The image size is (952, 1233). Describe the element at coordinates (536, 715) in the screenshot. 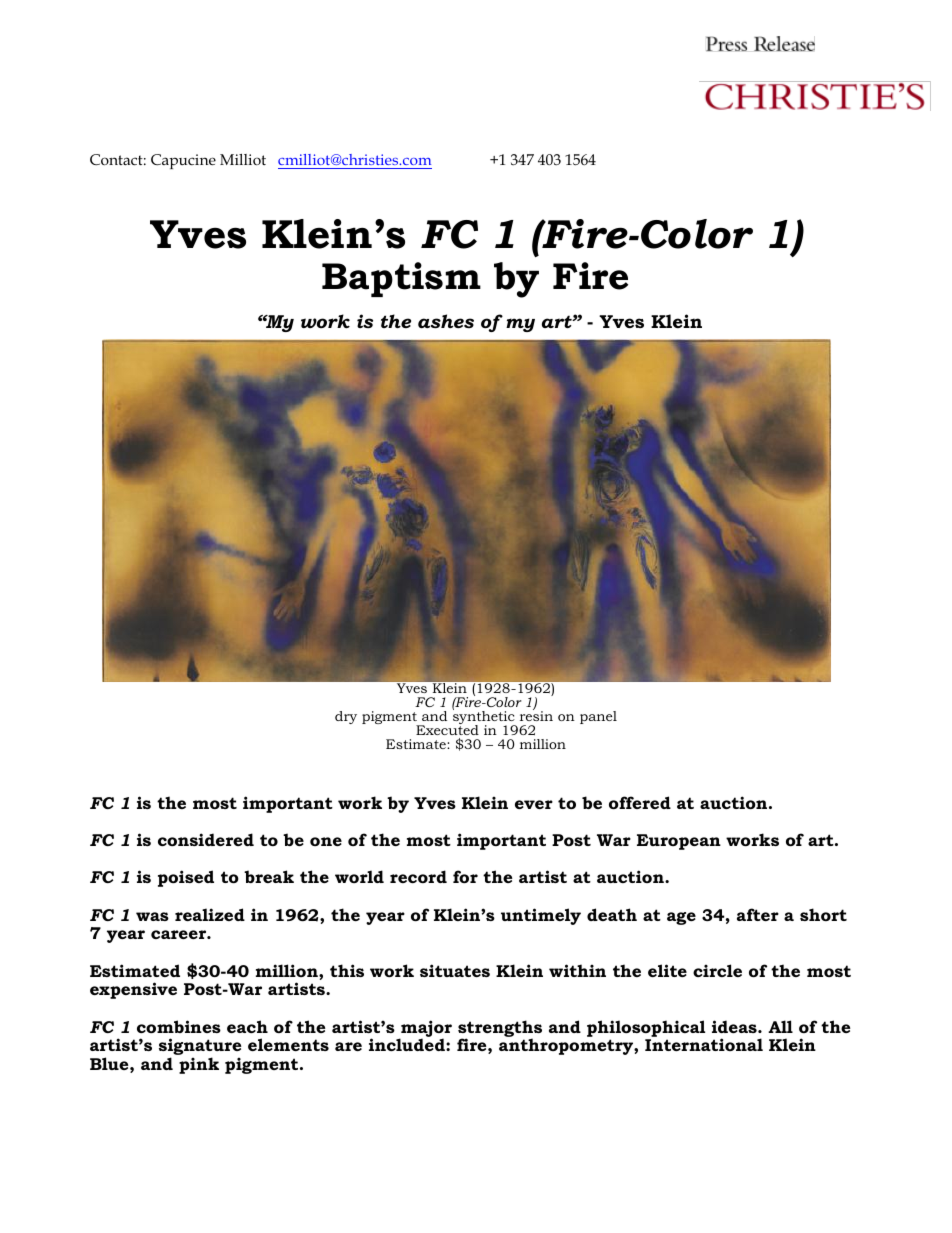

I see `resin` at that location.
